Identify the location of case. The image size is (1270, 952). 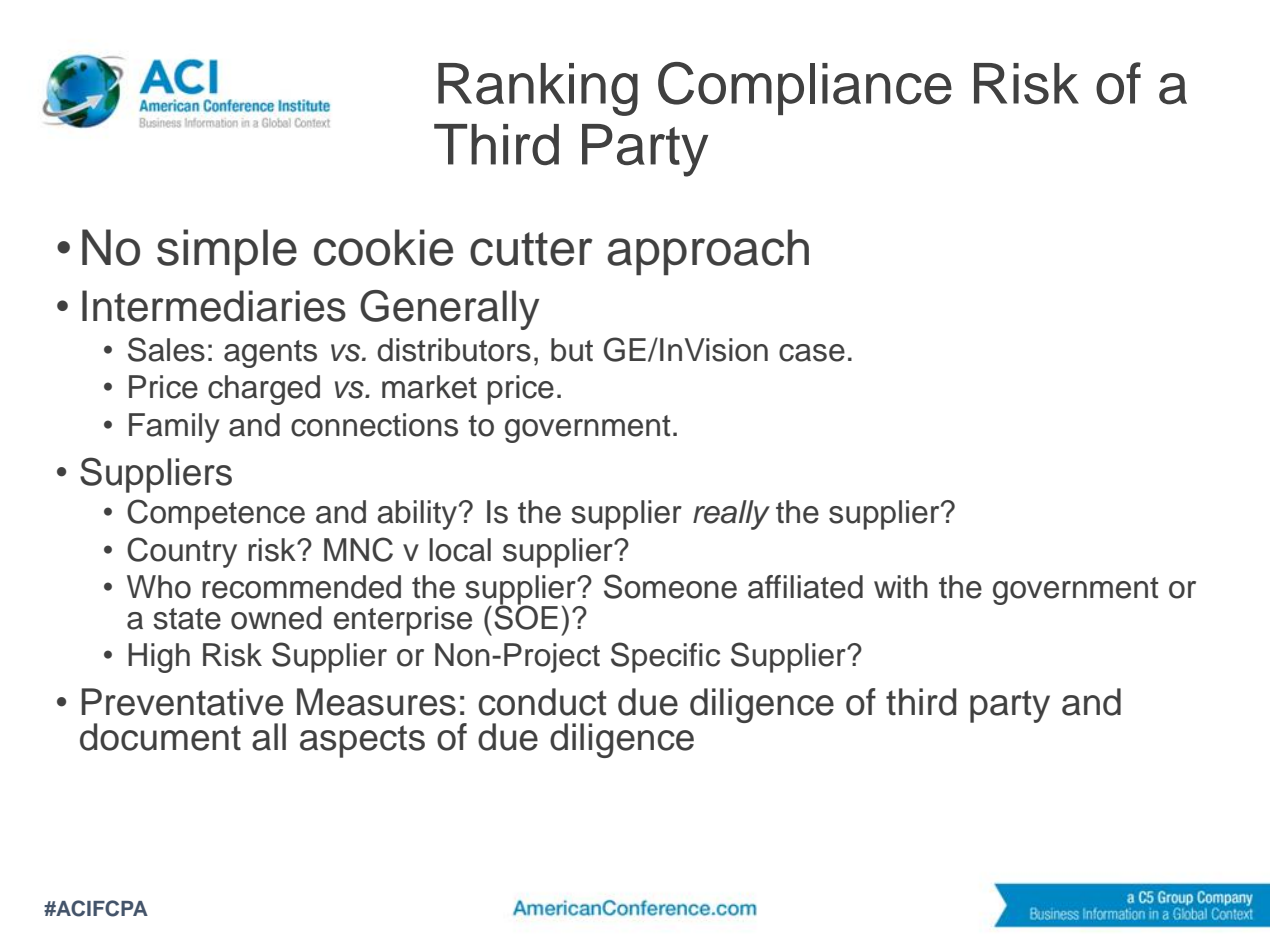
(812, 353).
